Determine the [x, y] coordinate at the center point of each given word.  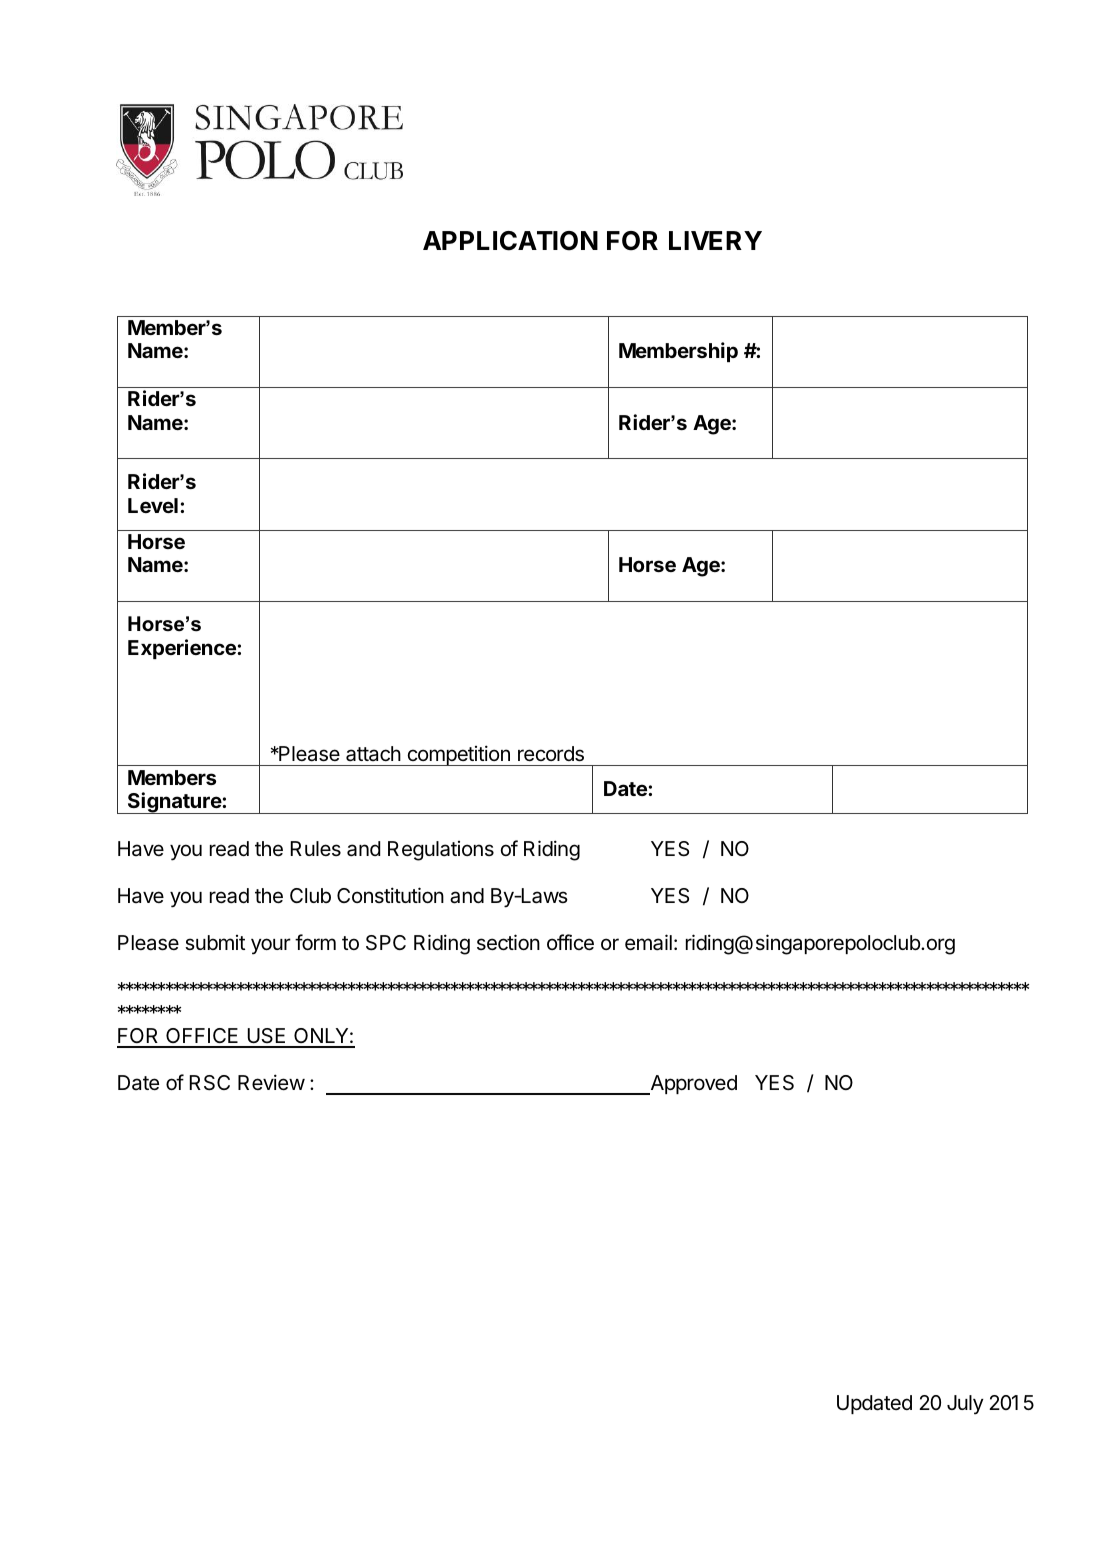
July [965, 1405]
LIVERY [715, 240]
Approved [692, 1085]
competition [458, 755]
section [508, 942]
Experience [183, 649]
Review [271, 1082]
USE [267, 1037]
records [551, 754]
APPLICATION [510, 241]
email [648, 942]
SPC [386, 943]
